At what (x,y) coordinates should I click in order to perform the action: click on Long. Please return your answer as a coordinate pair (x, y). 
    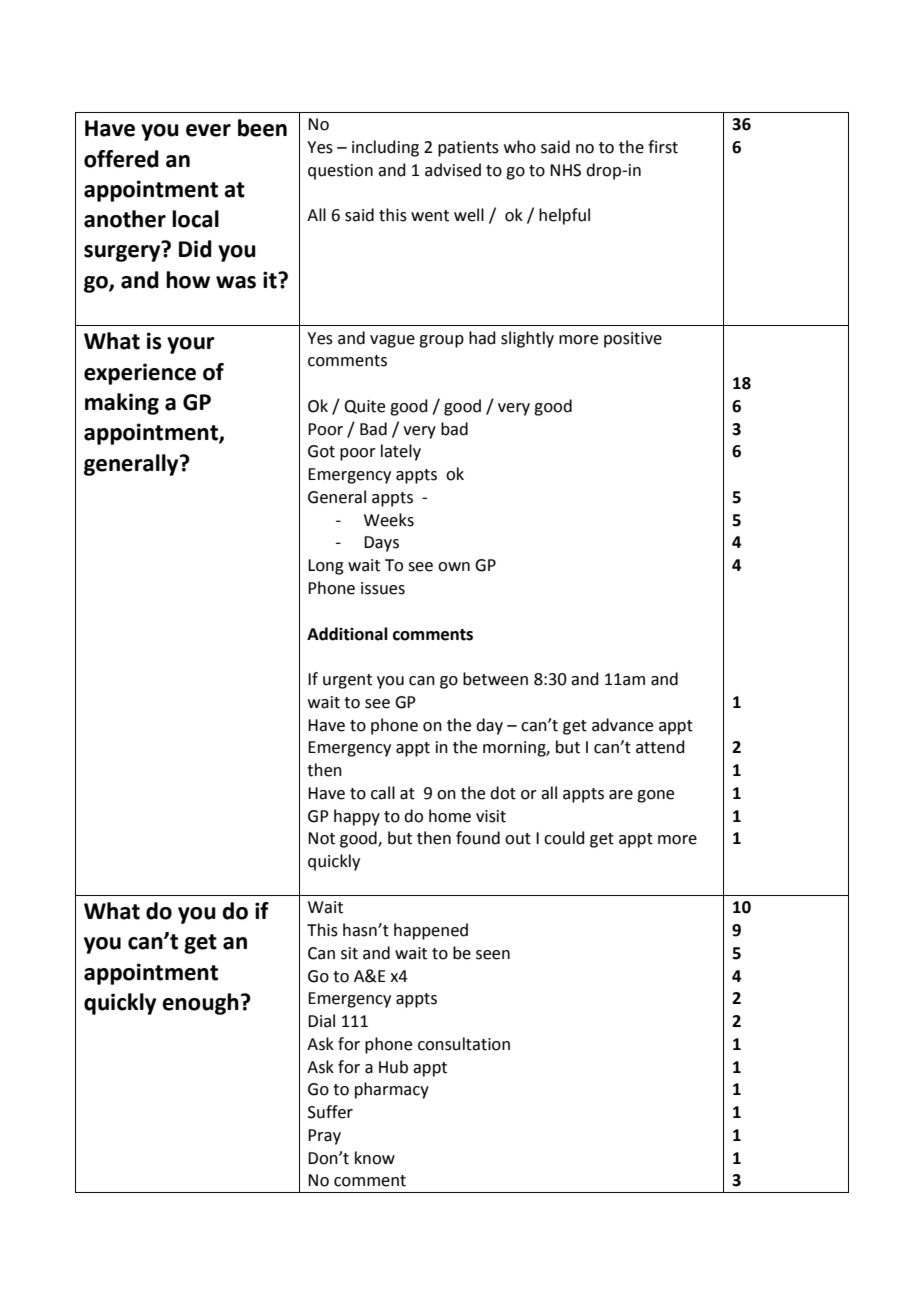
    Looking at the image, I should click on (326, 567).
